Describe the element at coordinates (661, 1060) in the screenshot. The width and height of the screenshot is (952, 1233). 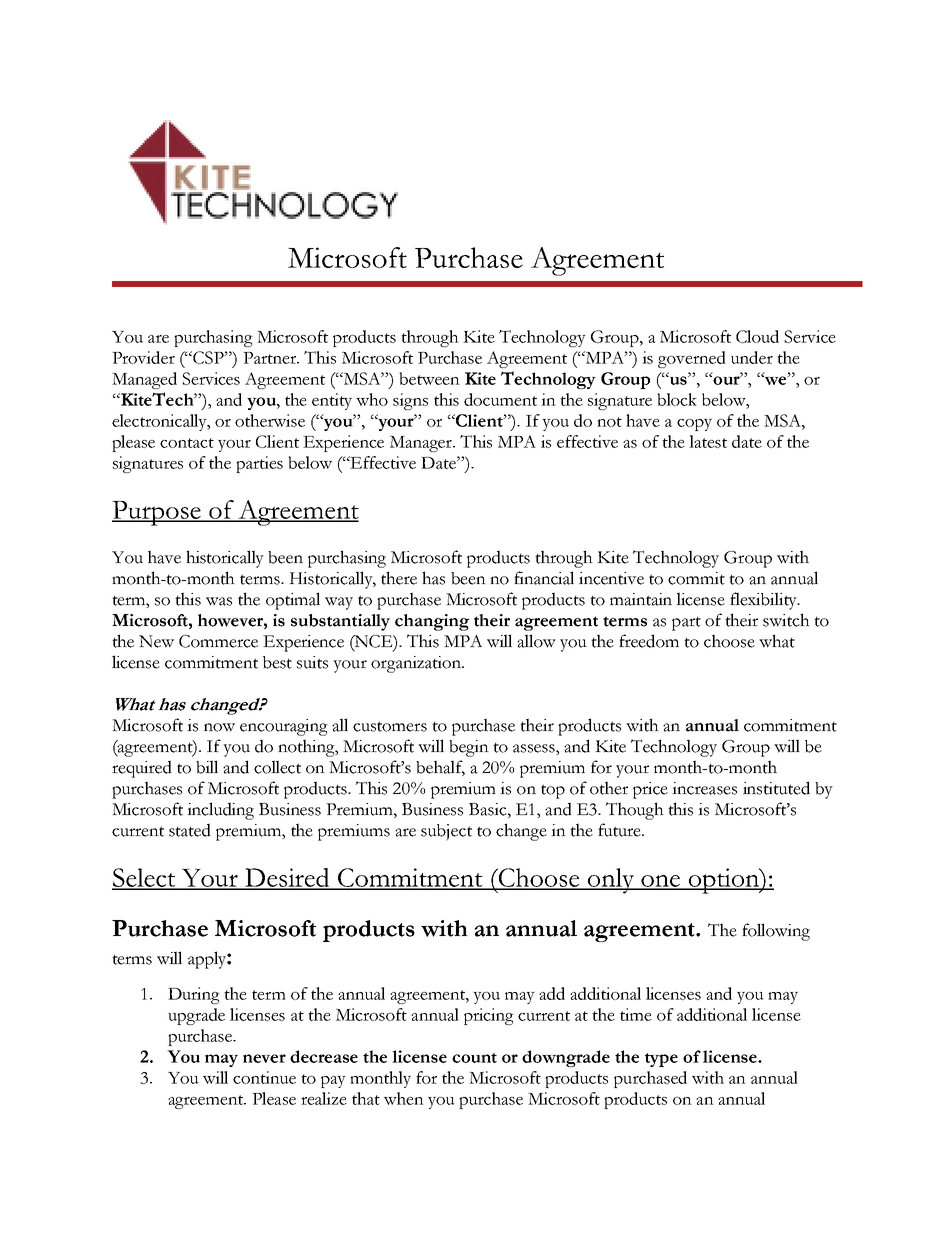
I see `type` at that location.
